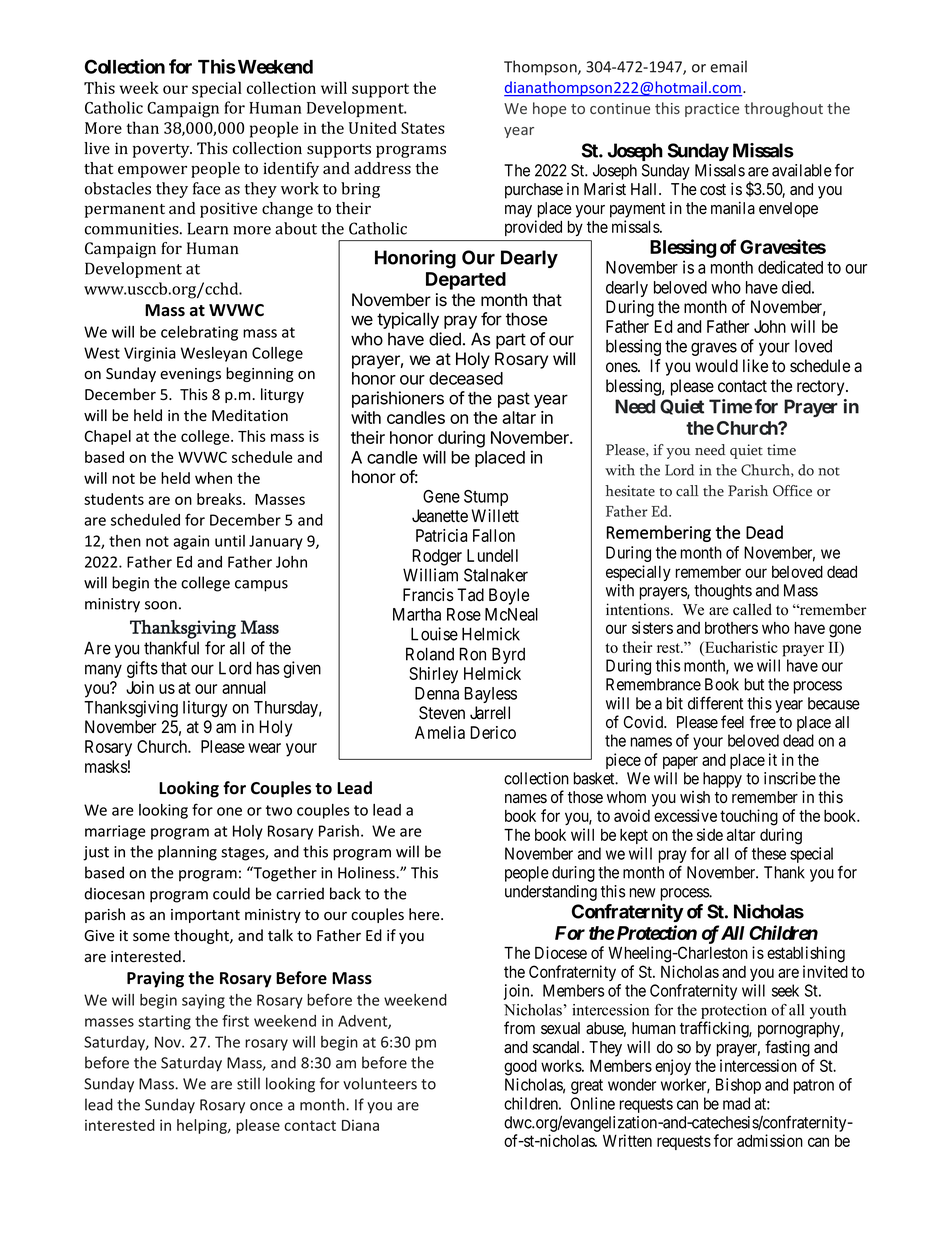 The height and width of the screenshot is (1233, 952). What do you see at coordinates (783, 109) in the screenshot?
I see `throughout` at bounding box center [783, 109].
